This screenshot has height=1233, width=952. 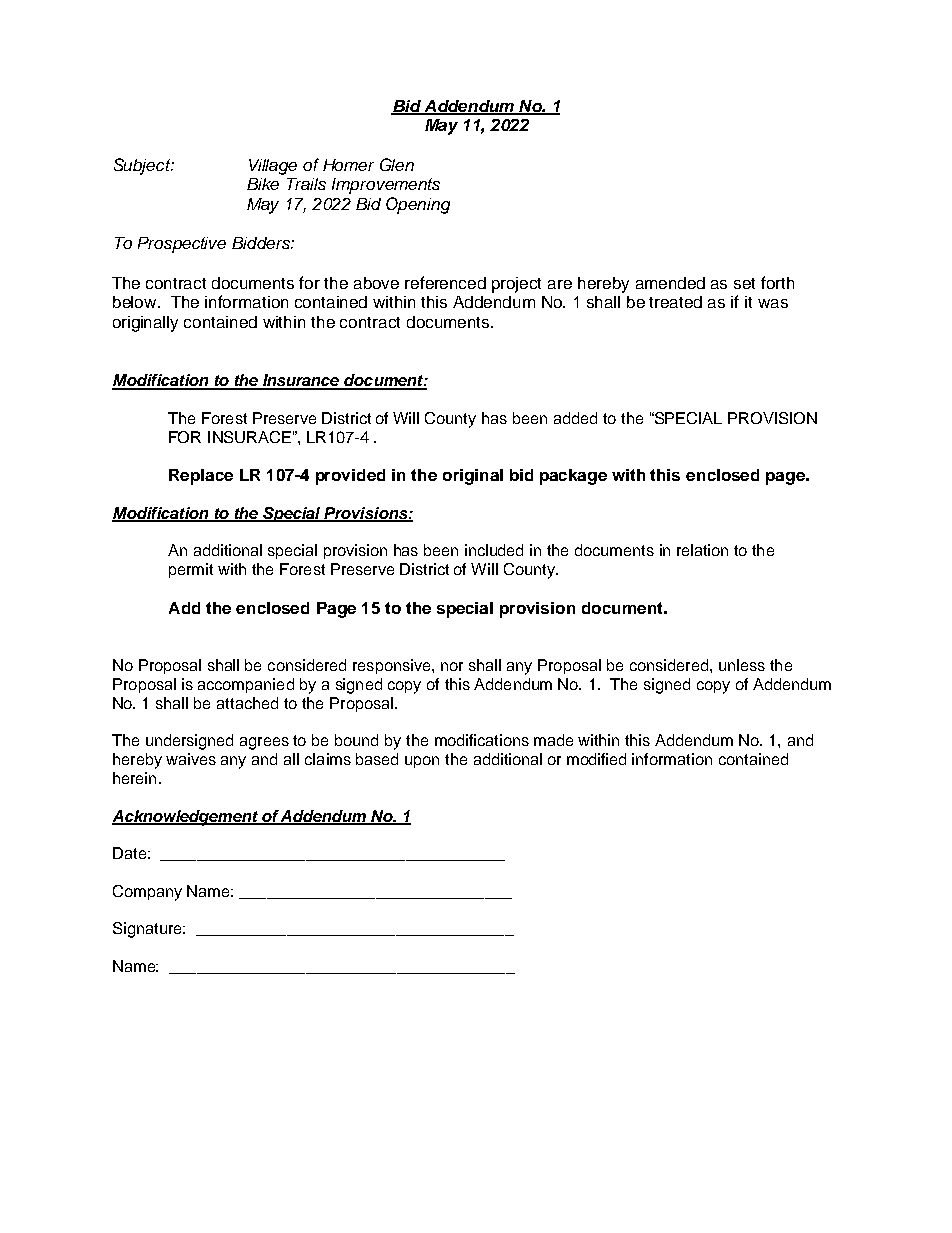 What do you see at coordinates (422, 762) in the screenshot?
I see `upon` at bounding box center [422, 762].
